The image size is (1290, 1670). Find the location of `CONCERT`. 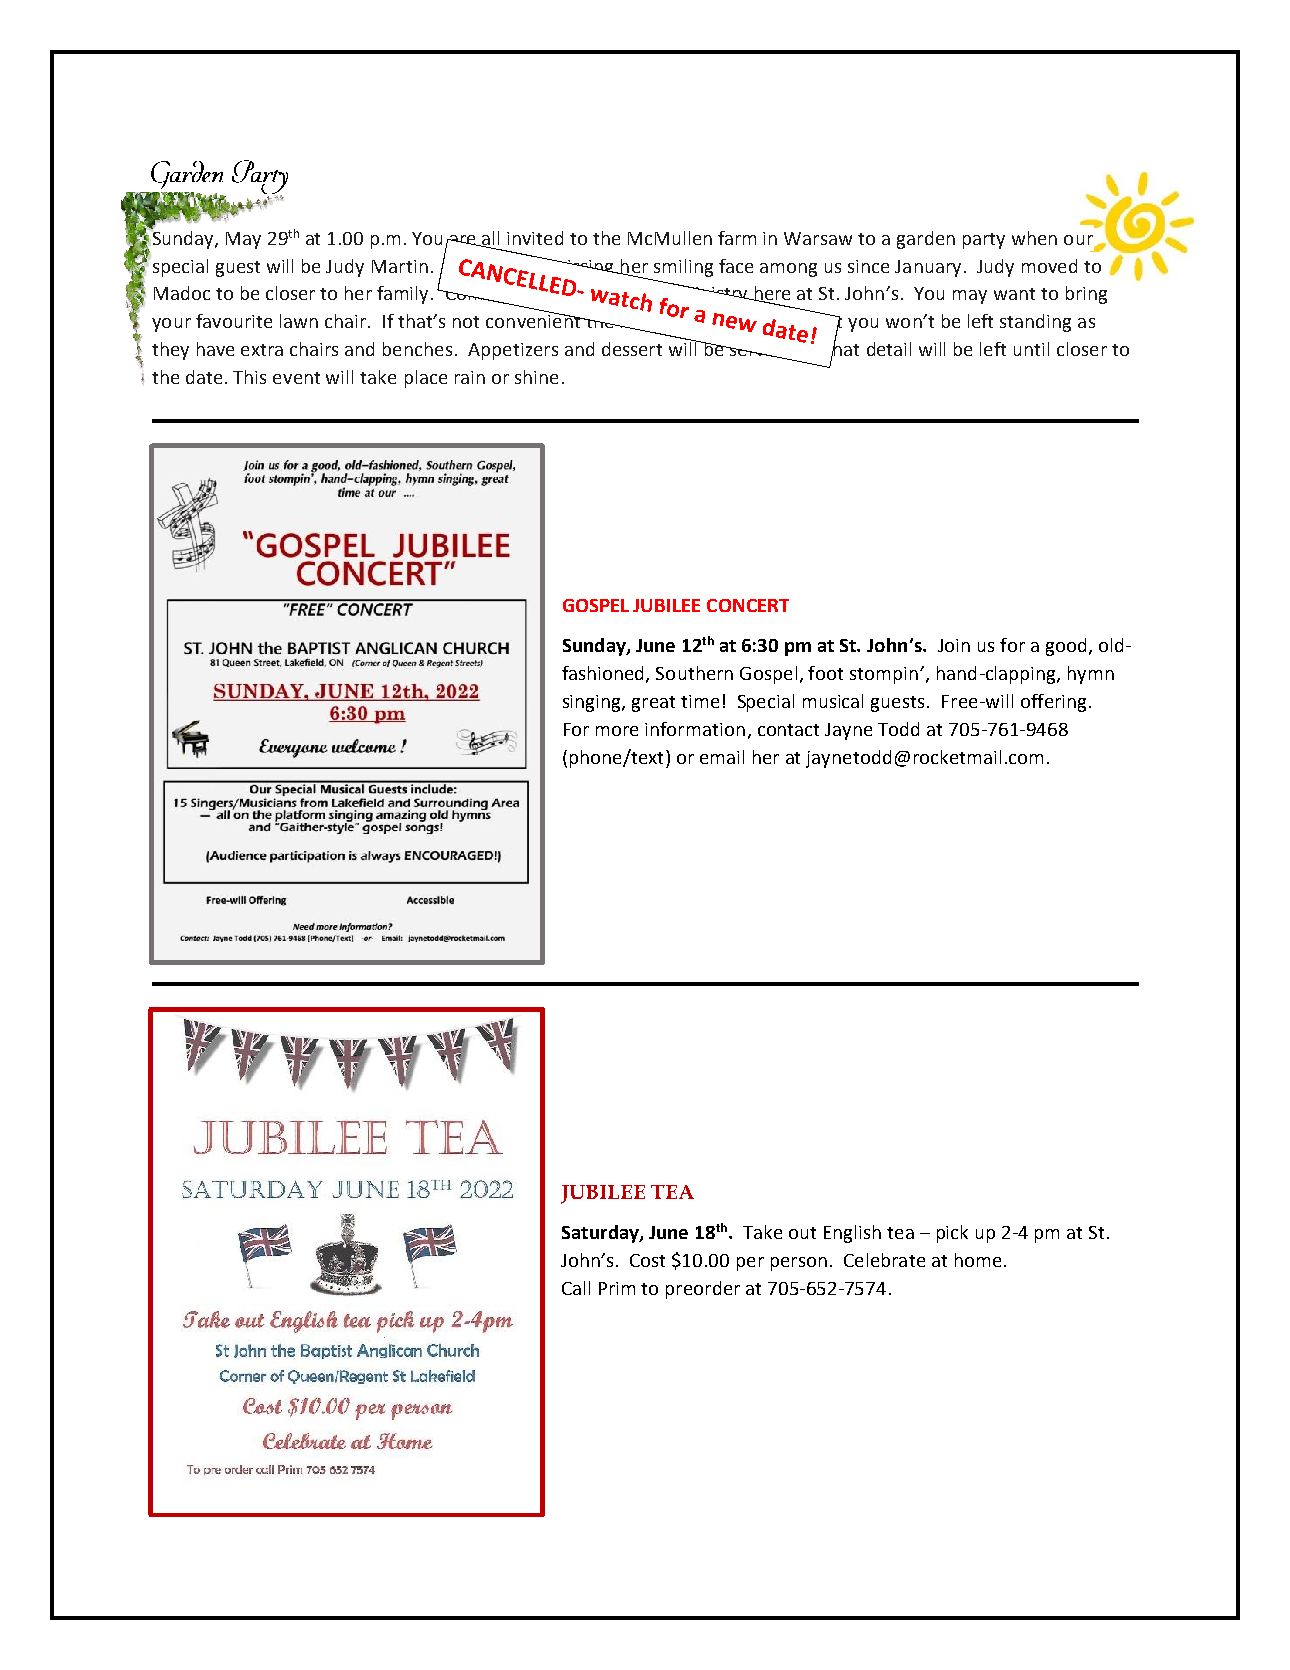

CONCERT is located at coordinates (748, 605).
